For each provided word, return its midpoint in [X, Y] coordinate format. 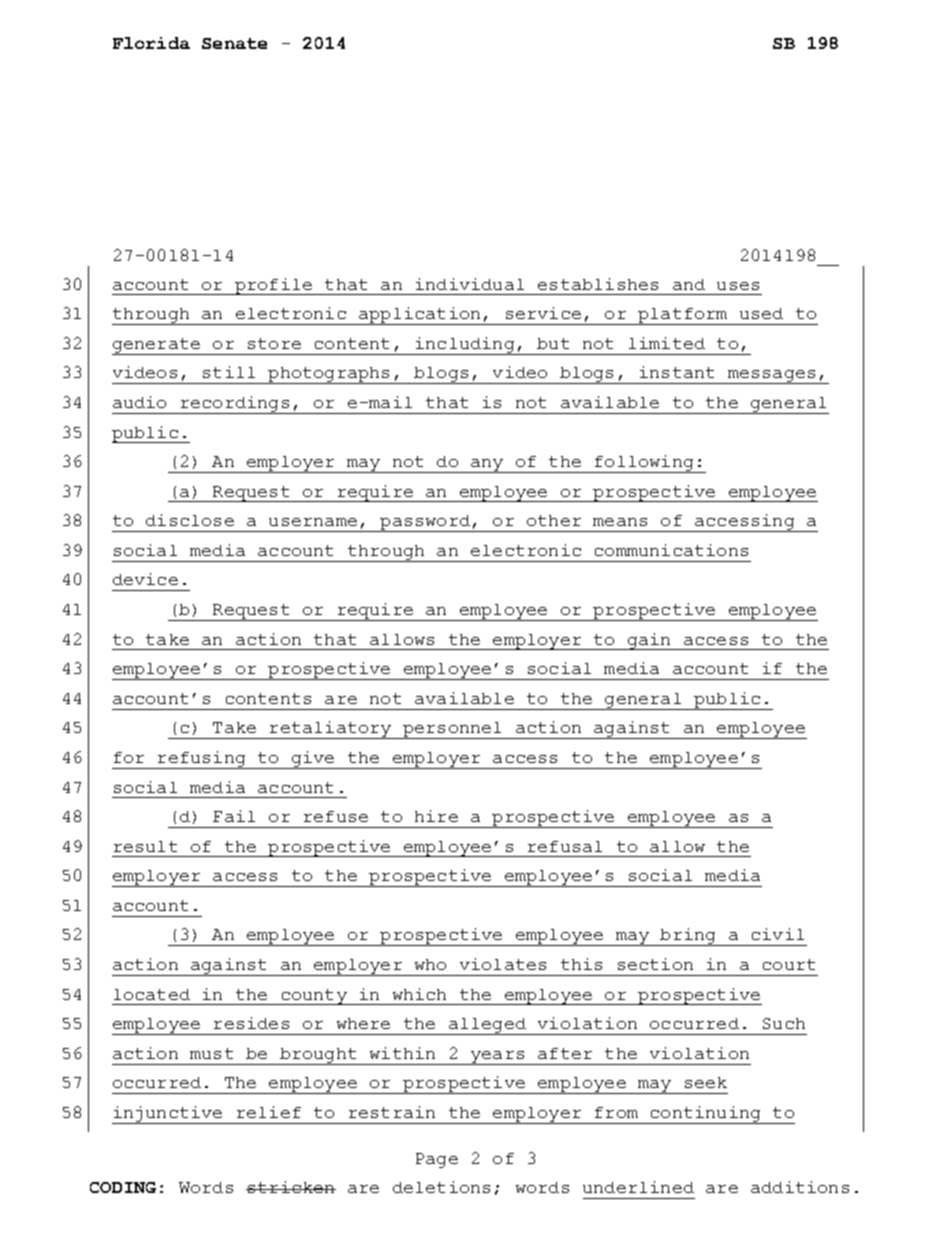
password [426, 523]
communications [671, 550]
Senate [234, 43]
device [145, 579]
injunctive [168, 1115]
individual [470, 284]
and [689, 284]
